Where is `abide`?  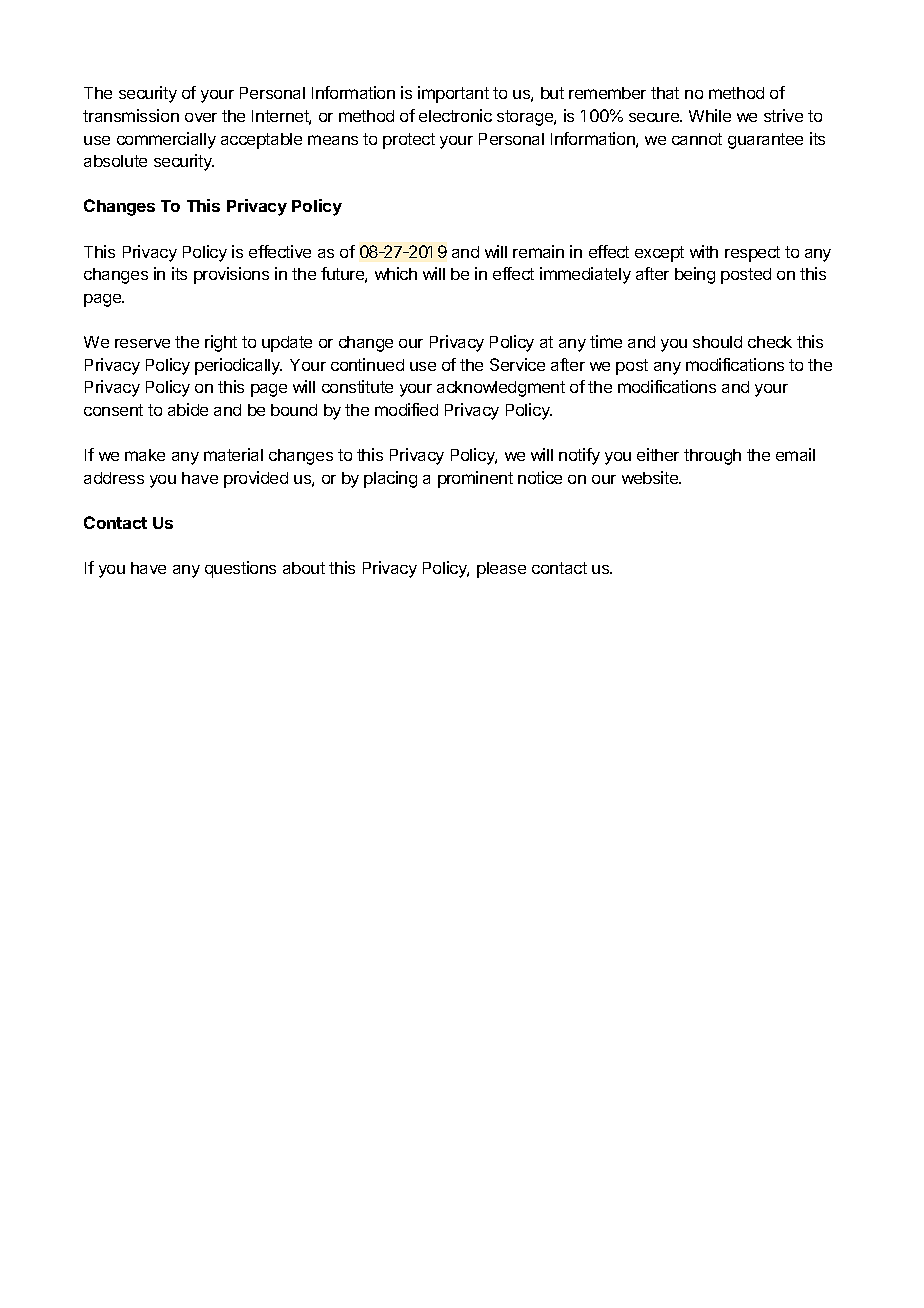
abide is located at coordinates (188, 409).
